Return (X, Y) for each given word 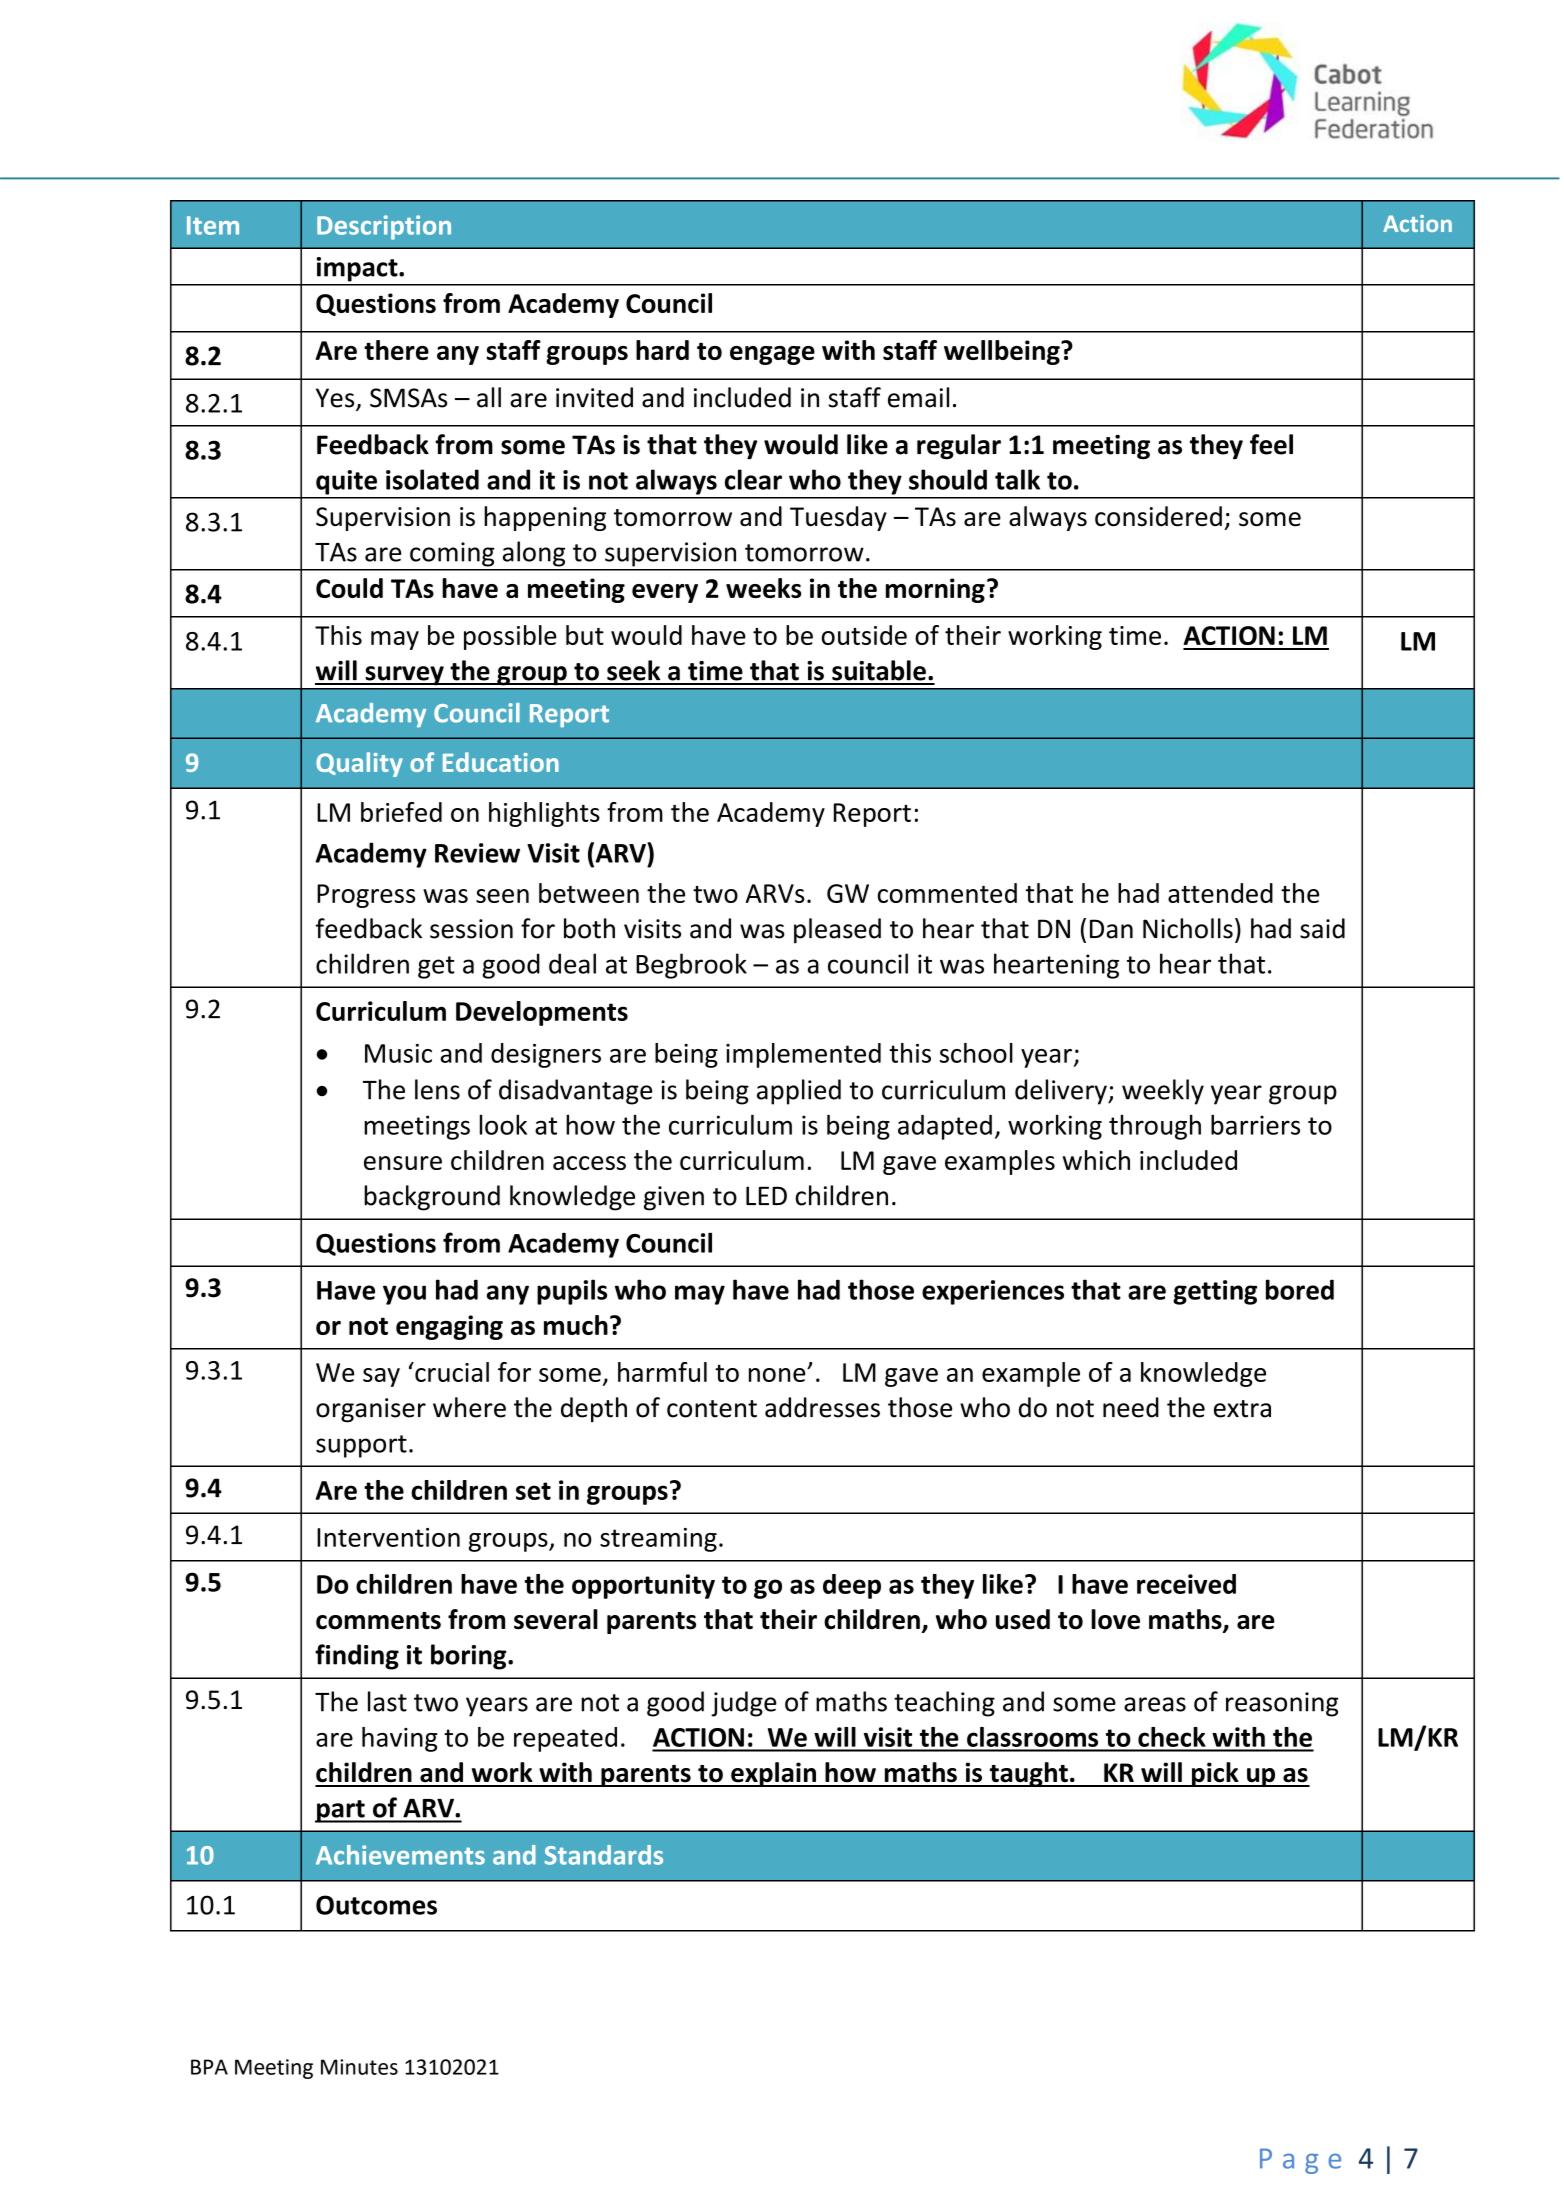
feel (1271, 444)
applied (799, 1092)
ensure (403, 1163)
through (1155, 1127)
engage (772, 355)
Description (384, 227)
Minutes (359, 2067)
